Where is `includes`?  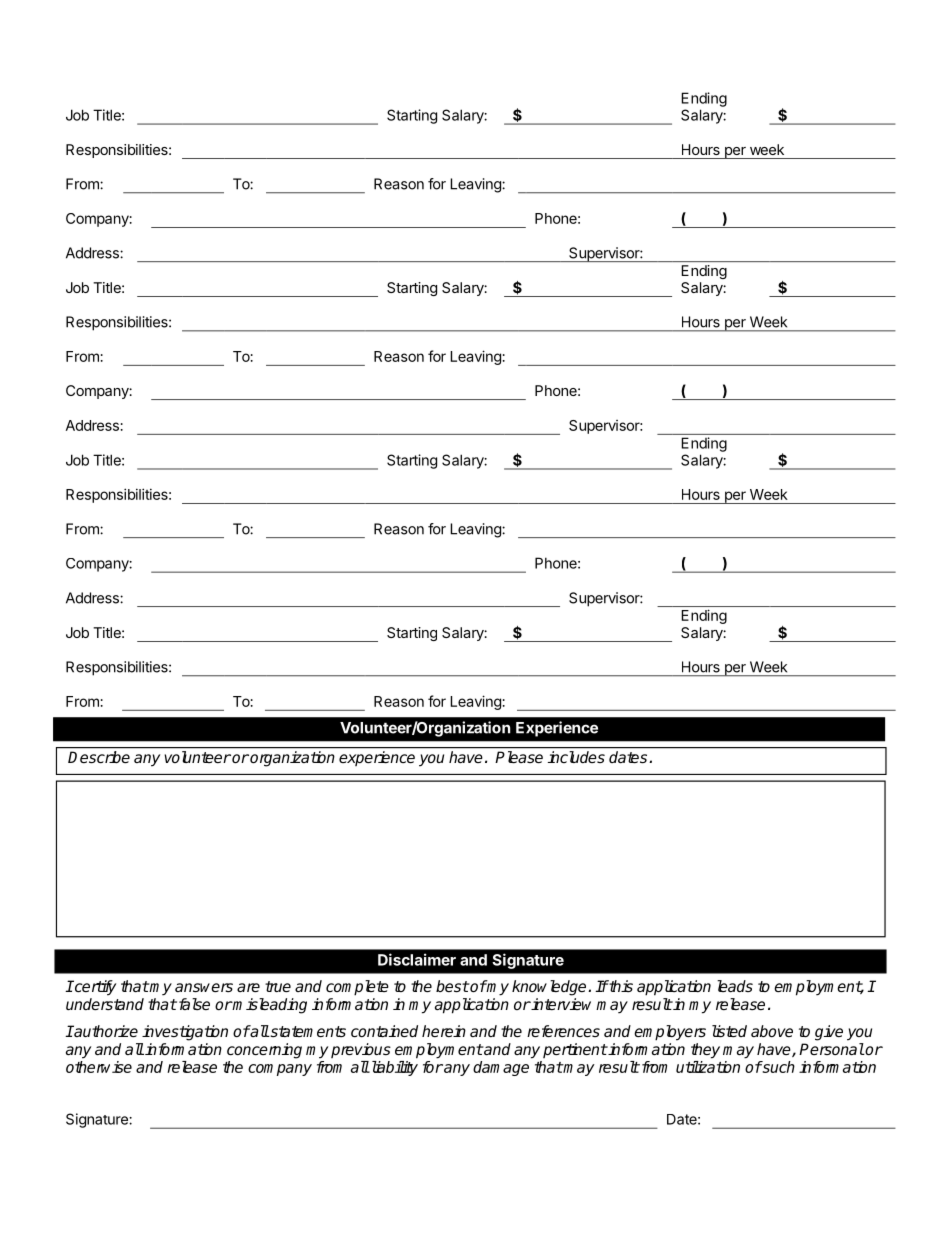 includes is located at coordinates (576, 757).
